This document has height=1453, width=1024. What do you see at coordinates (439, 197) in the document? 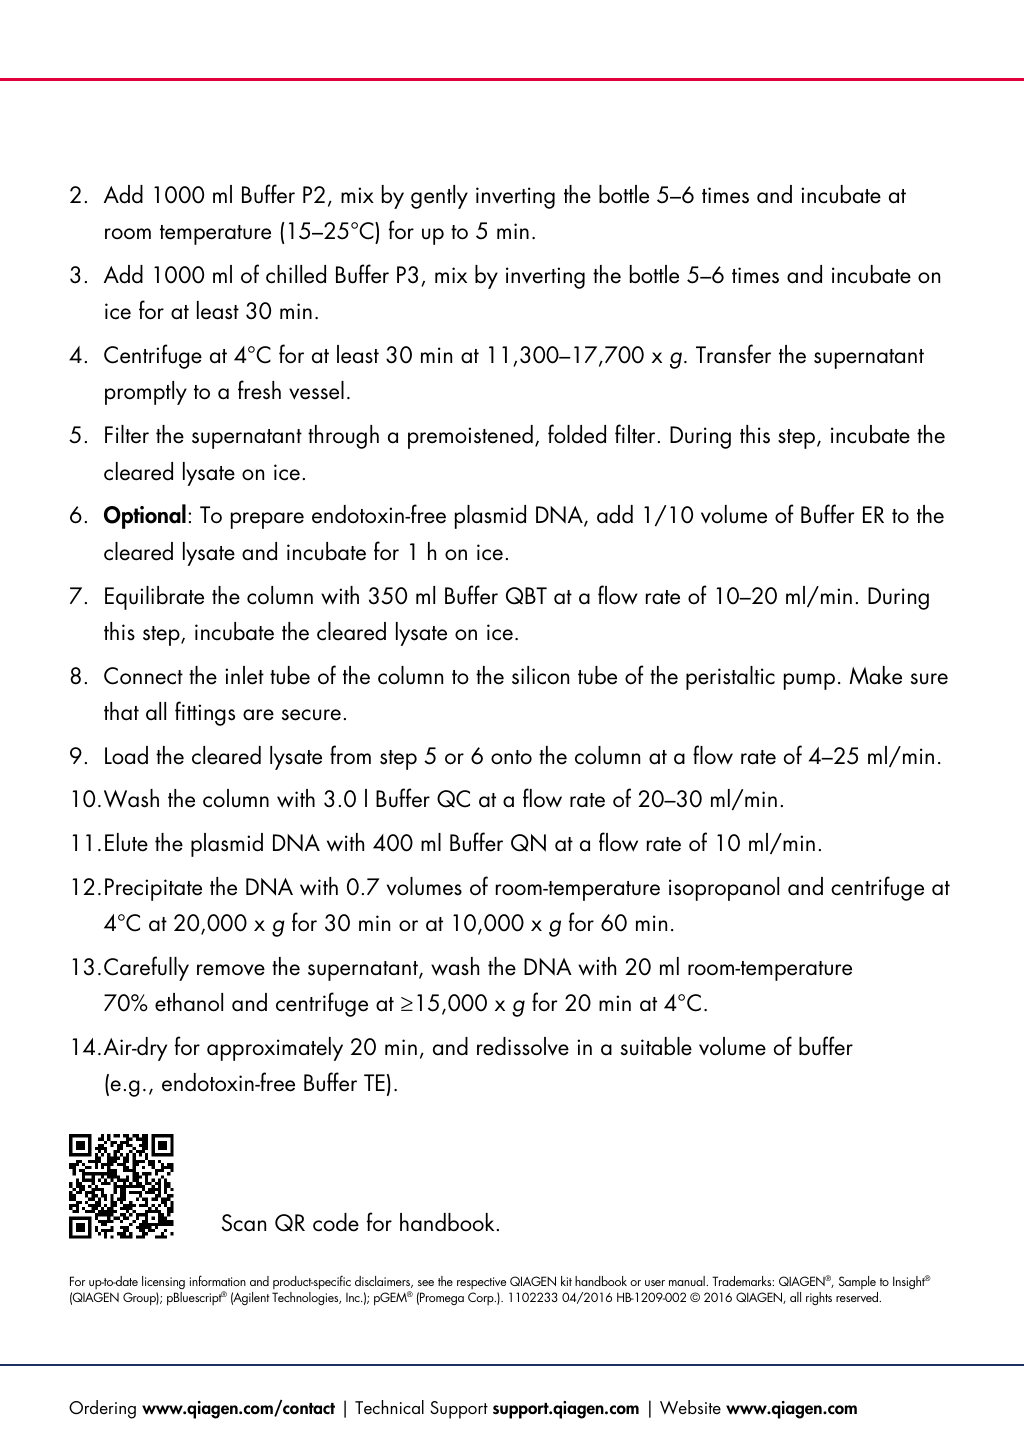
I see `gently` at bounding box center [439, 197].
